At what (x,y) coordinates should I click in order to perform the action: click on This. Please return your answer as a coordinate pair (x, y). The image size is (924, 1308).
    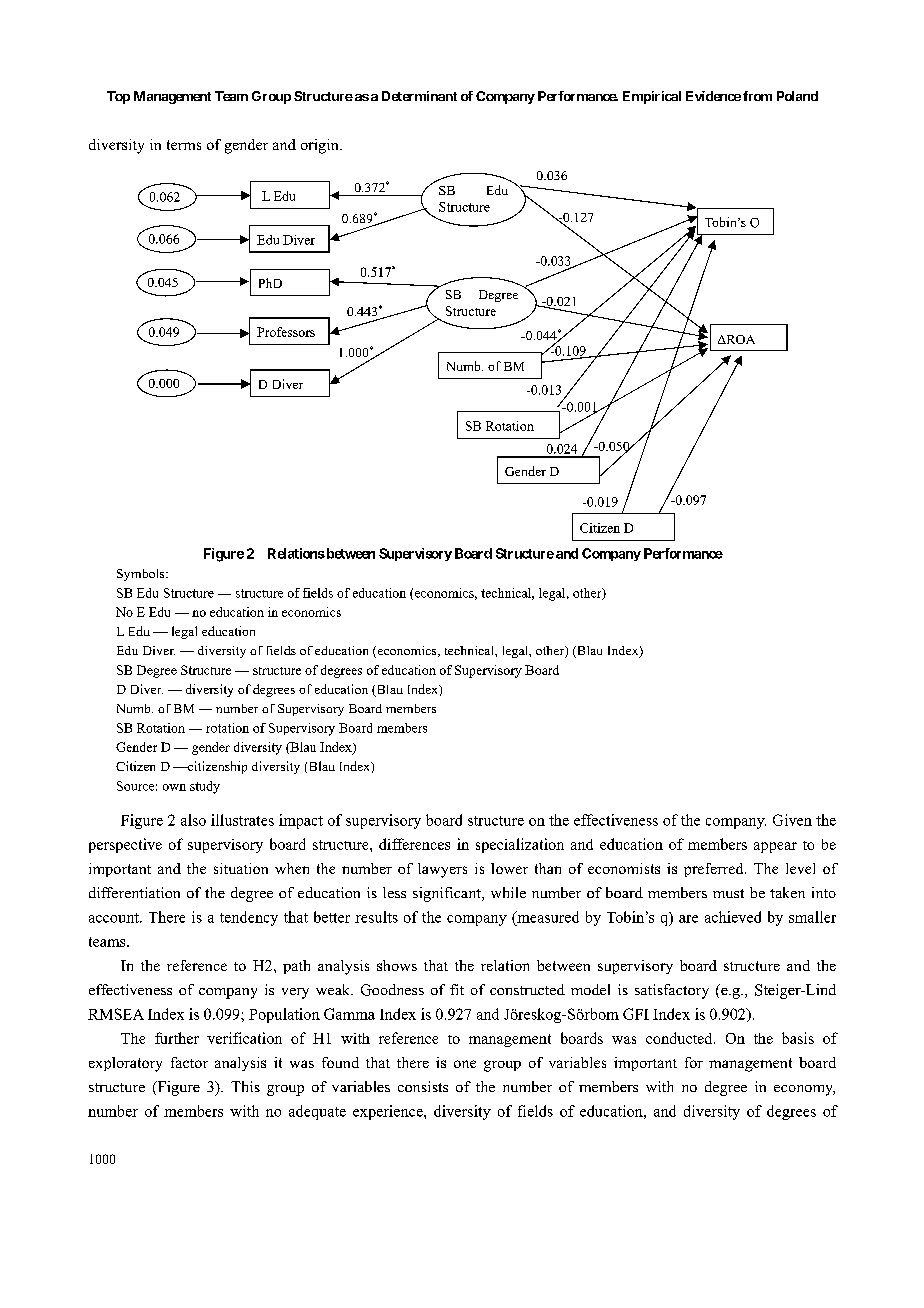
    Looking at the image, I should click on (245, 1086).
